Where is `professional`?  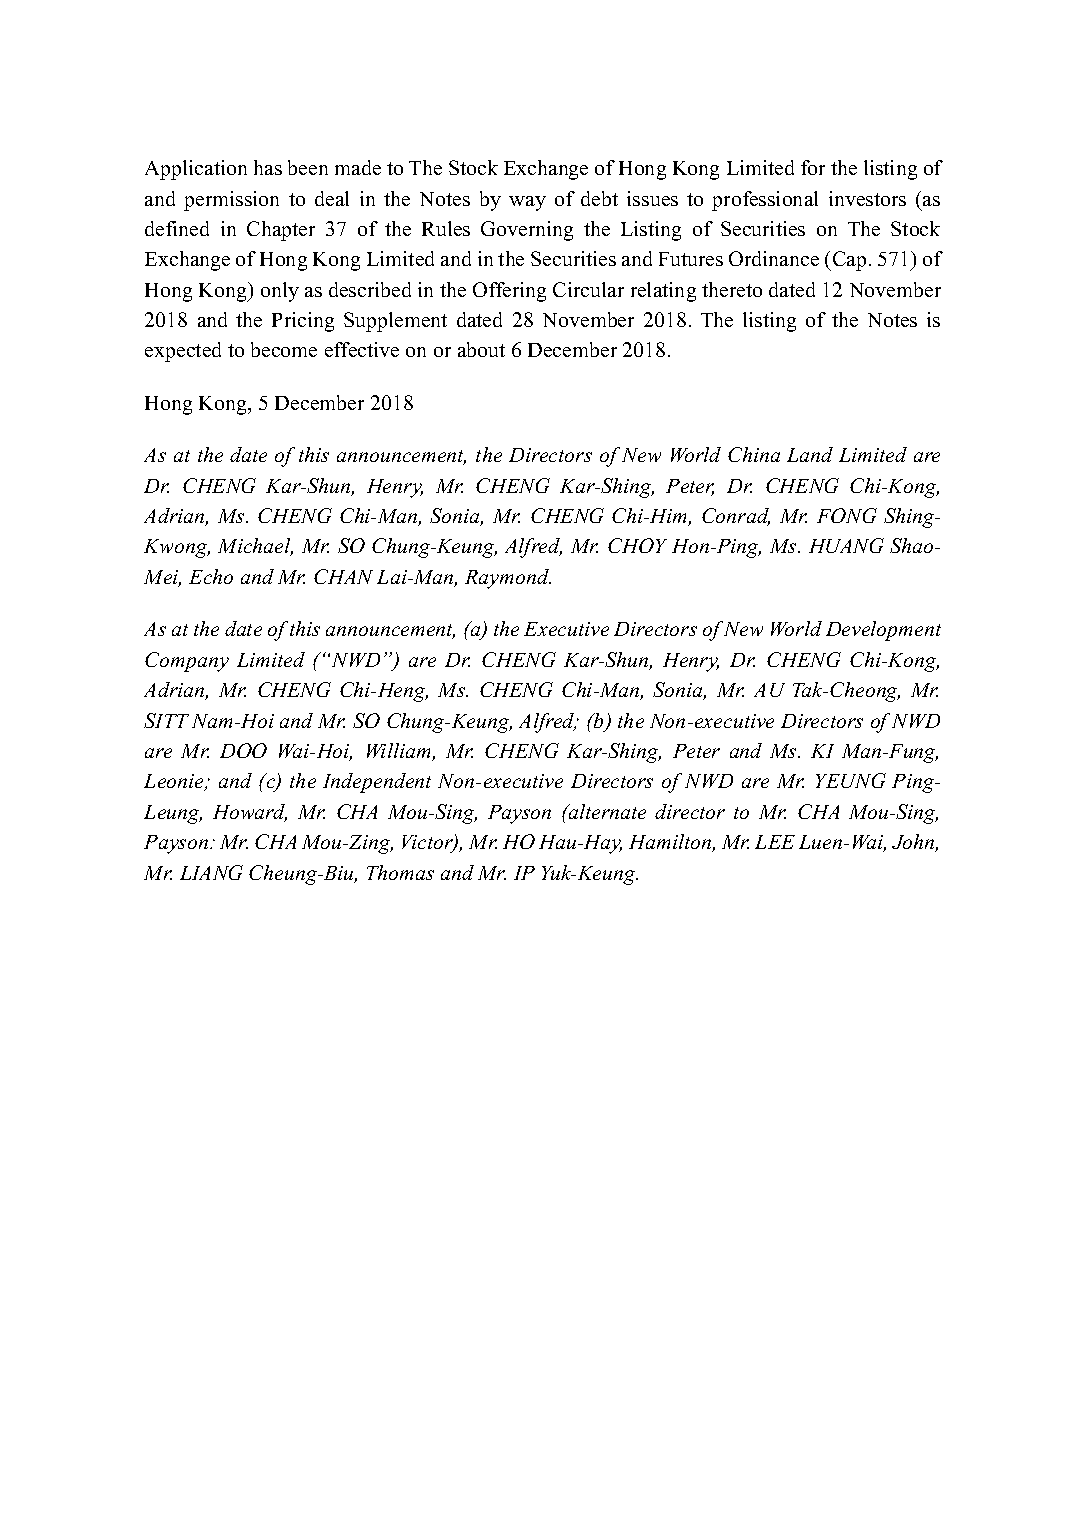
professional is located at coordinates (765, 201).
